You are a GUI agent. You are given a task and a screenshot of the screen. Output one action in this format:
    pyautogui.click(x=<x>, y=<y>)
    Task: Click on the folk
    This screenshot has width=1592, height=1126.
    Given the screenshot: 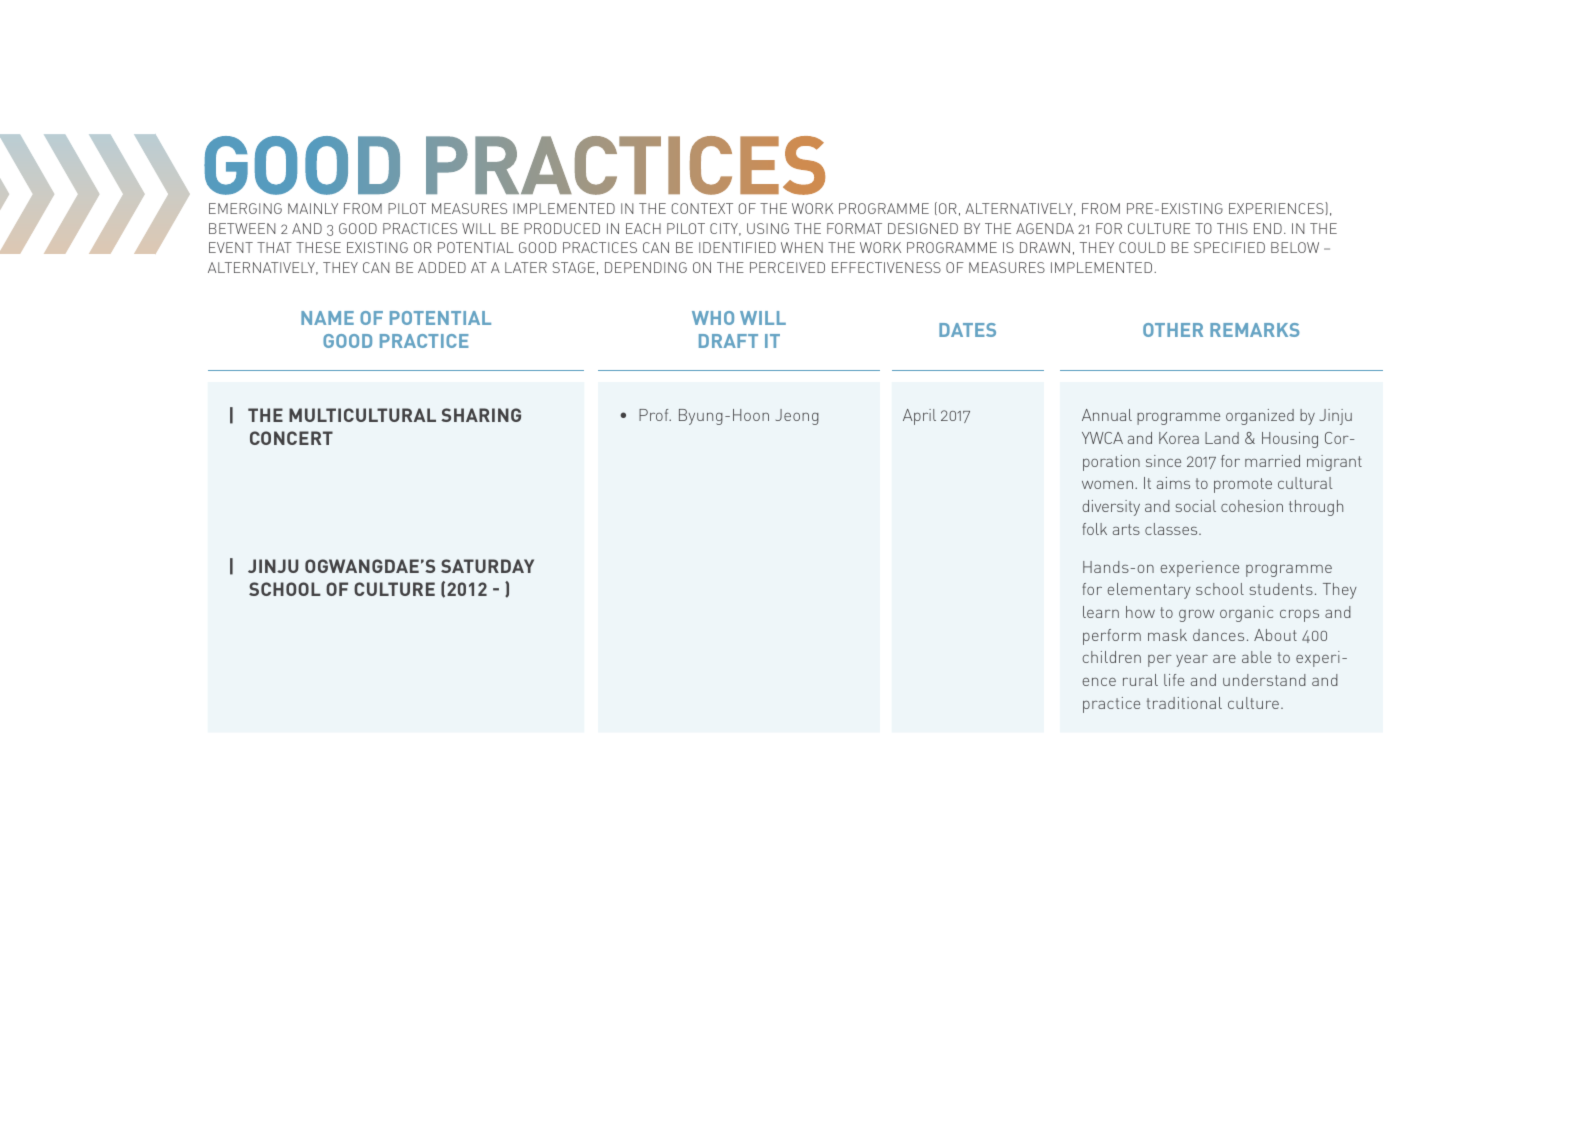 What is the action you would take?
    pyautogui.click(x=1094, y=529)
